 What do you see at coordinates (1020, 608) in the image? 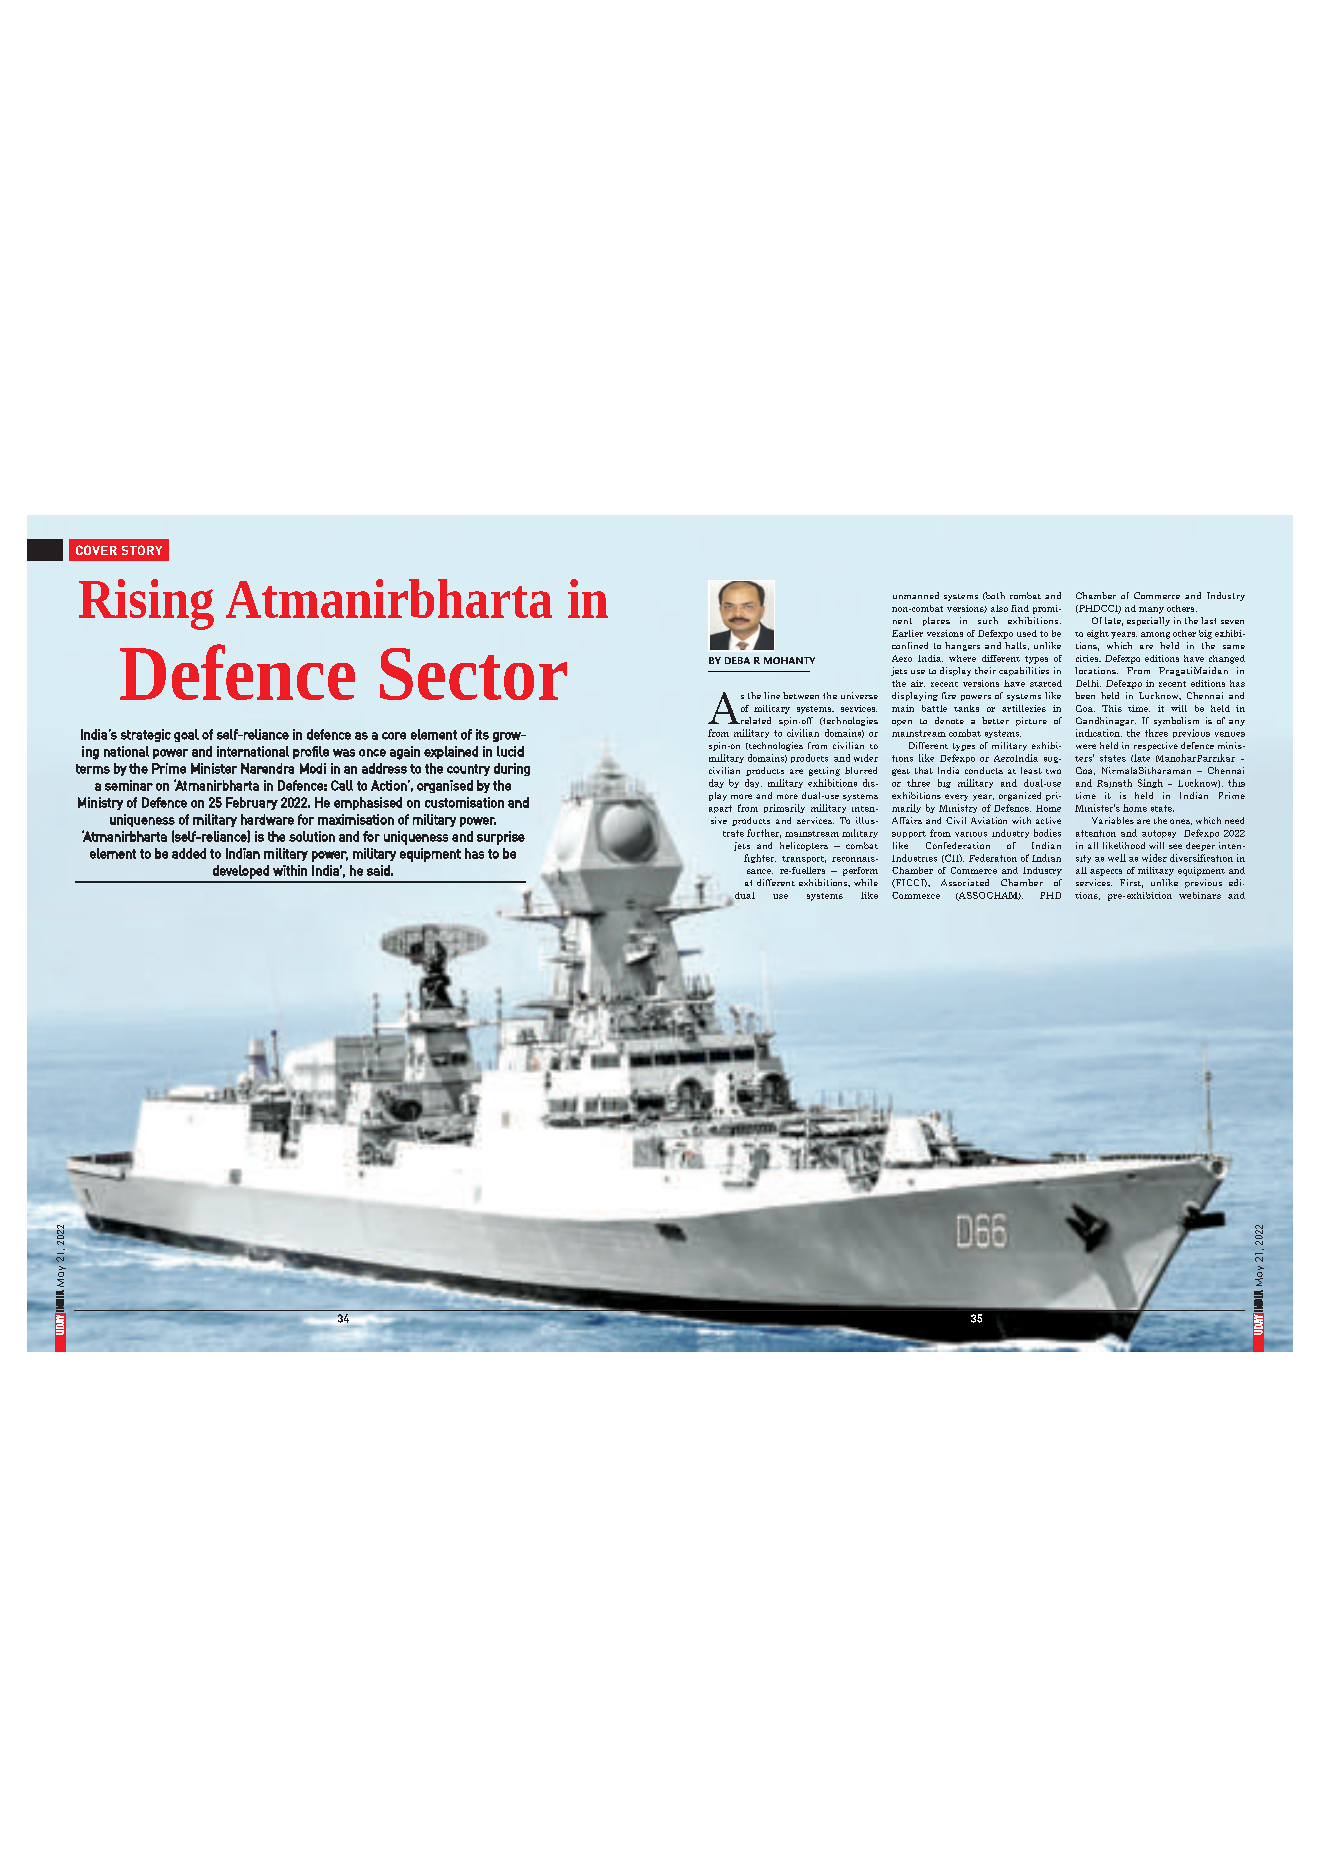
I see `find` at bounding box center [1020, 608].
